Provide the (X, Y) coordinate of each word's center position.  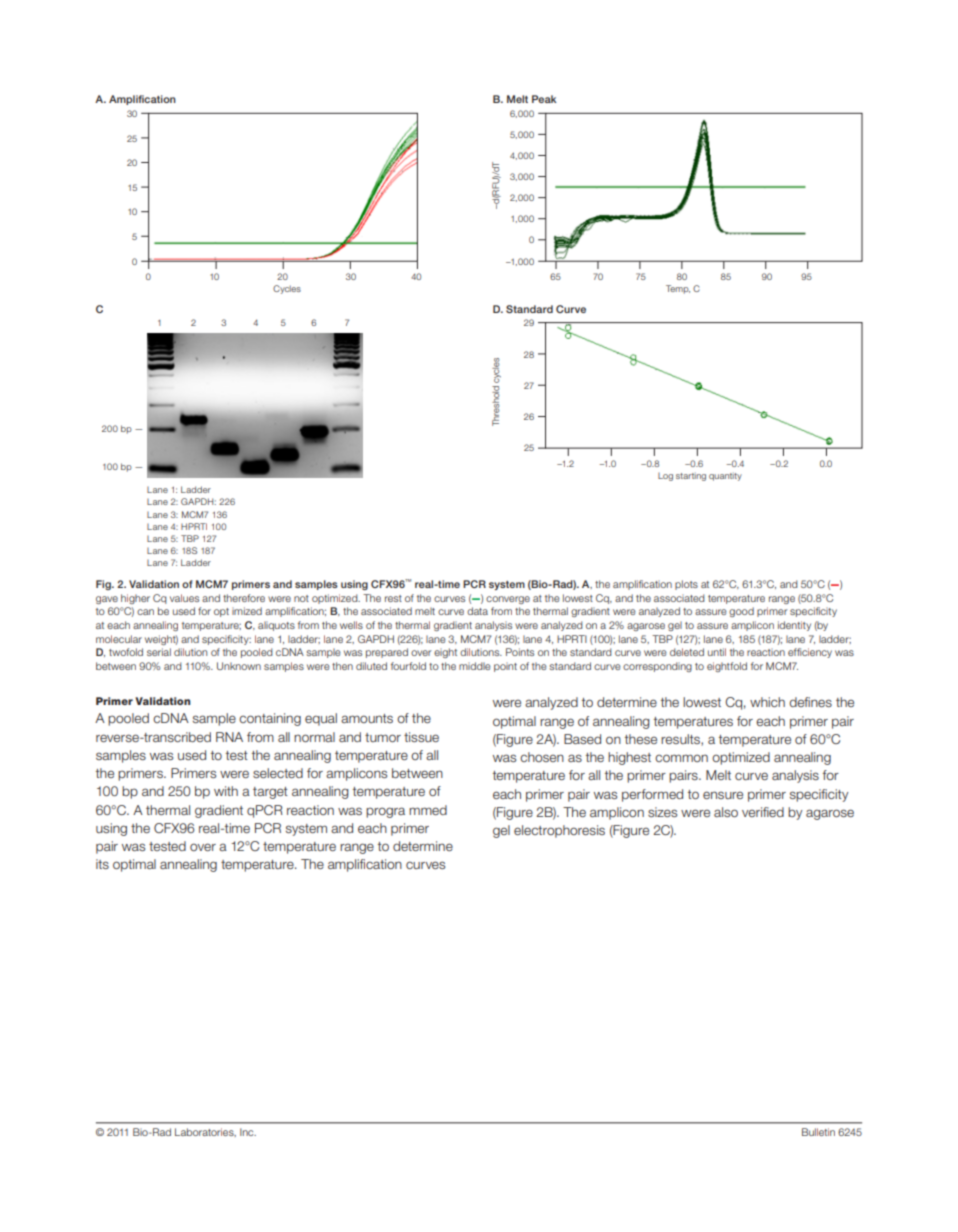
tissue (421, 737)
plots (686, 585)
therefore (244, 598)
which (767, 702)
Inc (248, 1132)
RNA (229, 737)
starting (691, 476)
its (102, 864)
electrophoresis (559, 831)
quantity (725, 476)
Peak (544, 99)
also (726, 812)
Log (665, 477)
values (184, 598)
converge (508, 600)
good (741, 612)
